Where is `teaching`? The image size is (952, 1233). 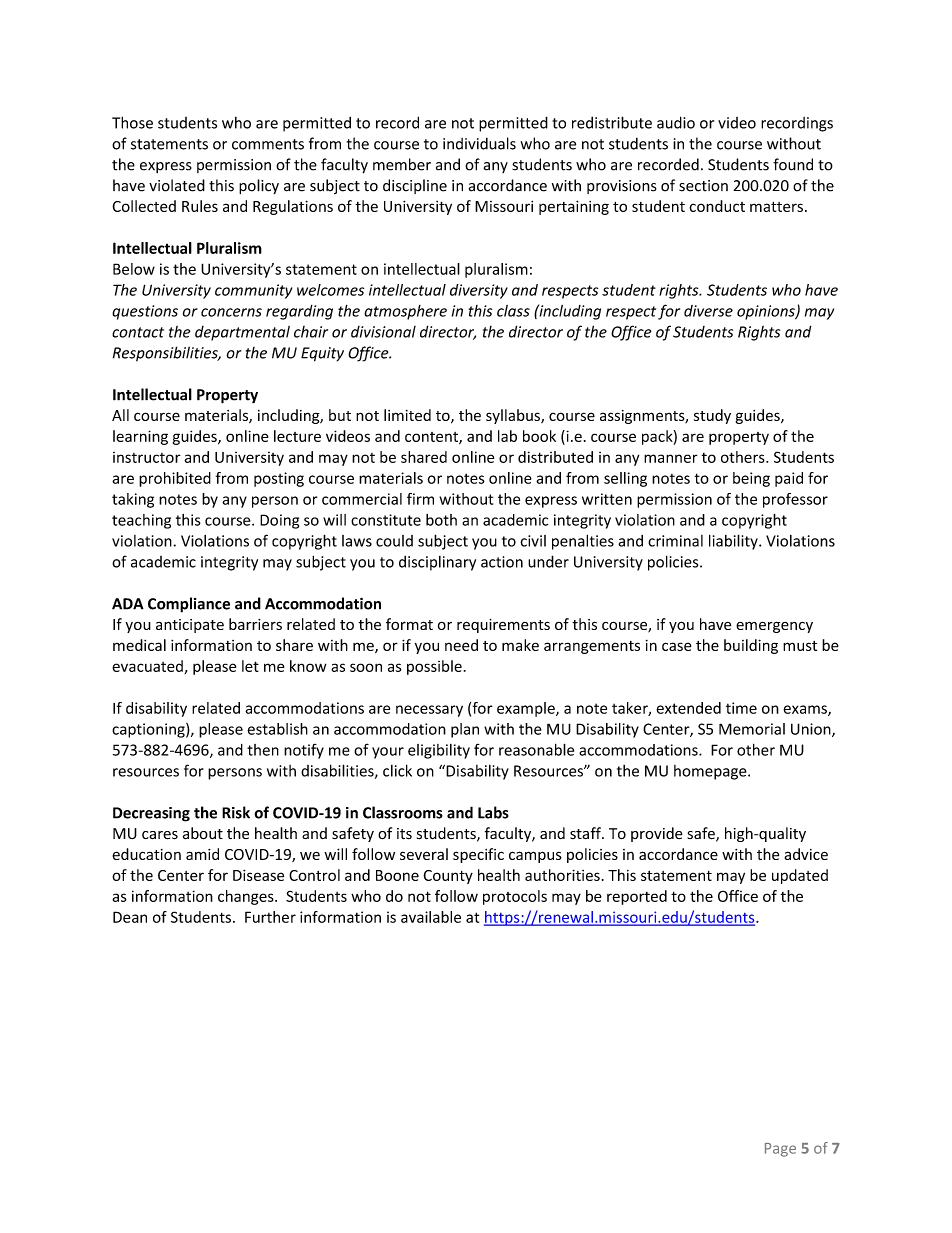
teaching is located at coordinates (141, 521).
